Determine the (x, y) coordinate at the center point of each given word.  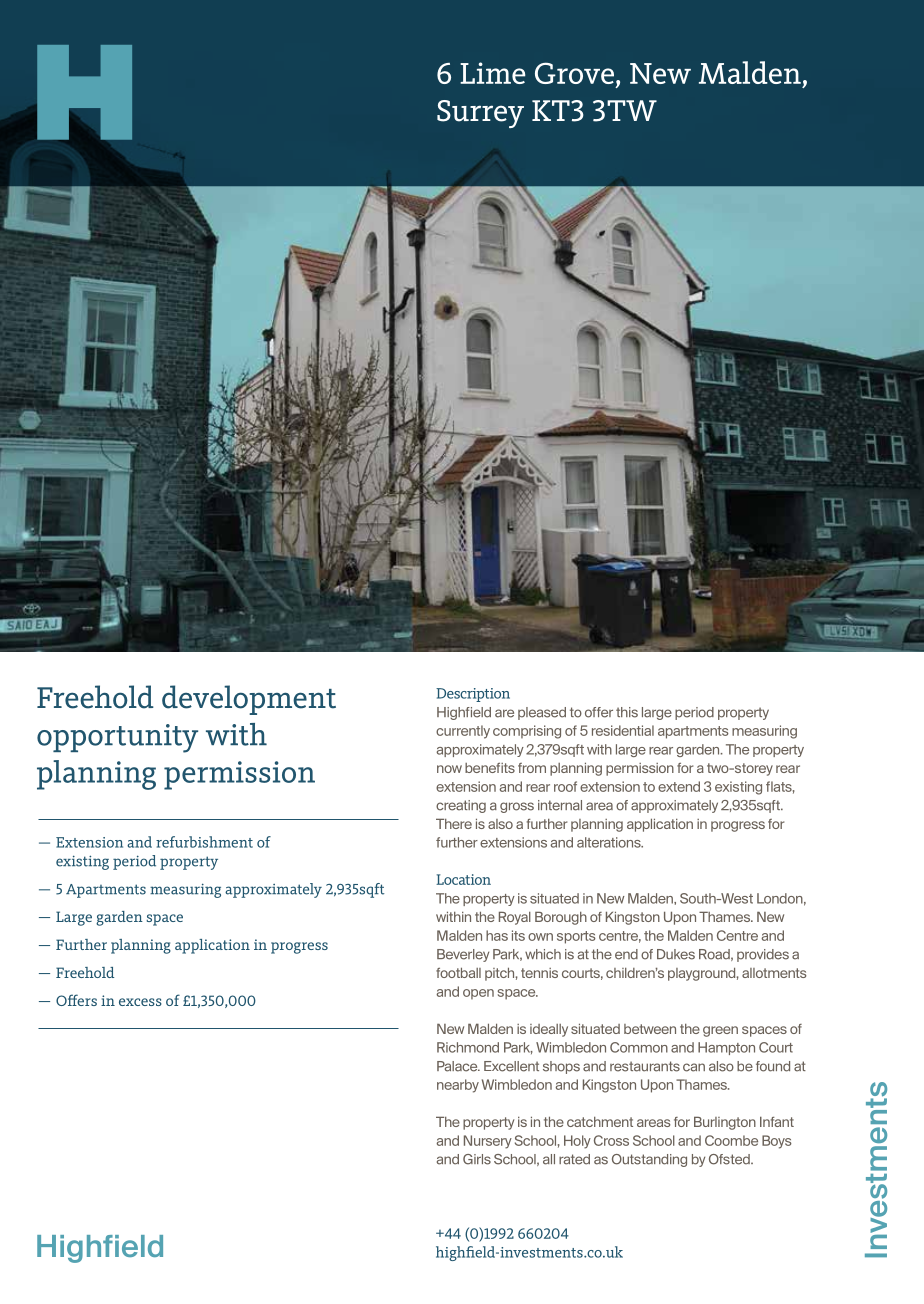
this (627, 712)
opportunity (117, 738)
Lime (493, 73)
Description (473, 695)
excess (140, 1002)
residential (623, 730)
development (249, 700)
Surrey (480, 114)
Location (463, 879)
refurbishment (204, 842)
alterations (610, 842)
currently (463, 732)
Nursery (488, 1142)
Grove (574, 73)
